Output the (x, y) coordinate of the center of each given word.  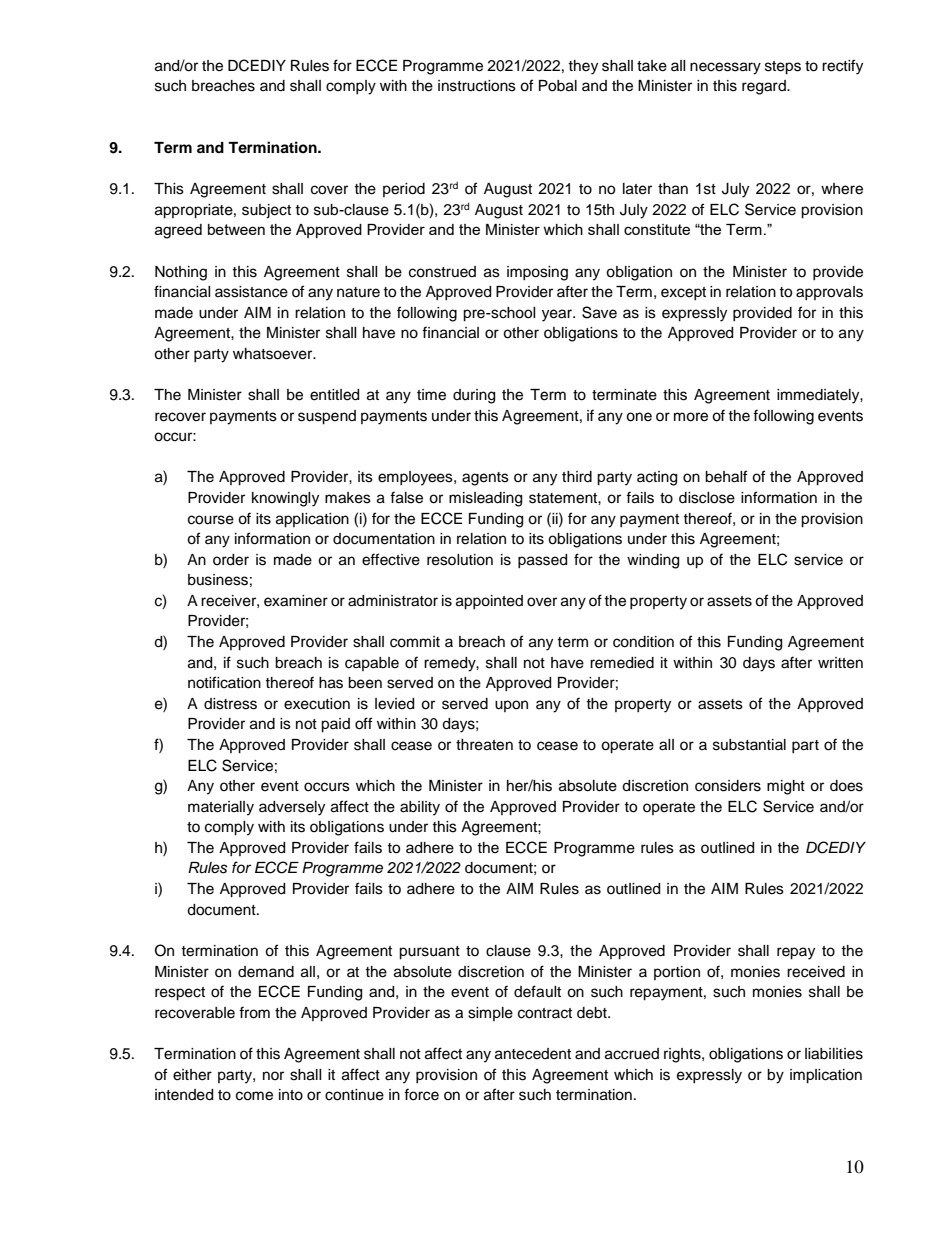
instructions (477, 86)
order (231, 560)
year (558, 315)
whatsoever (274, 354)
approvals (829, 293)
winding (653, 561)
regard (765, 87)
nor (273, 1075)
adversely (292, 808)
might (786, 787)
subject (266, 211)
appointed (489, 602)
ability (420, 808)
